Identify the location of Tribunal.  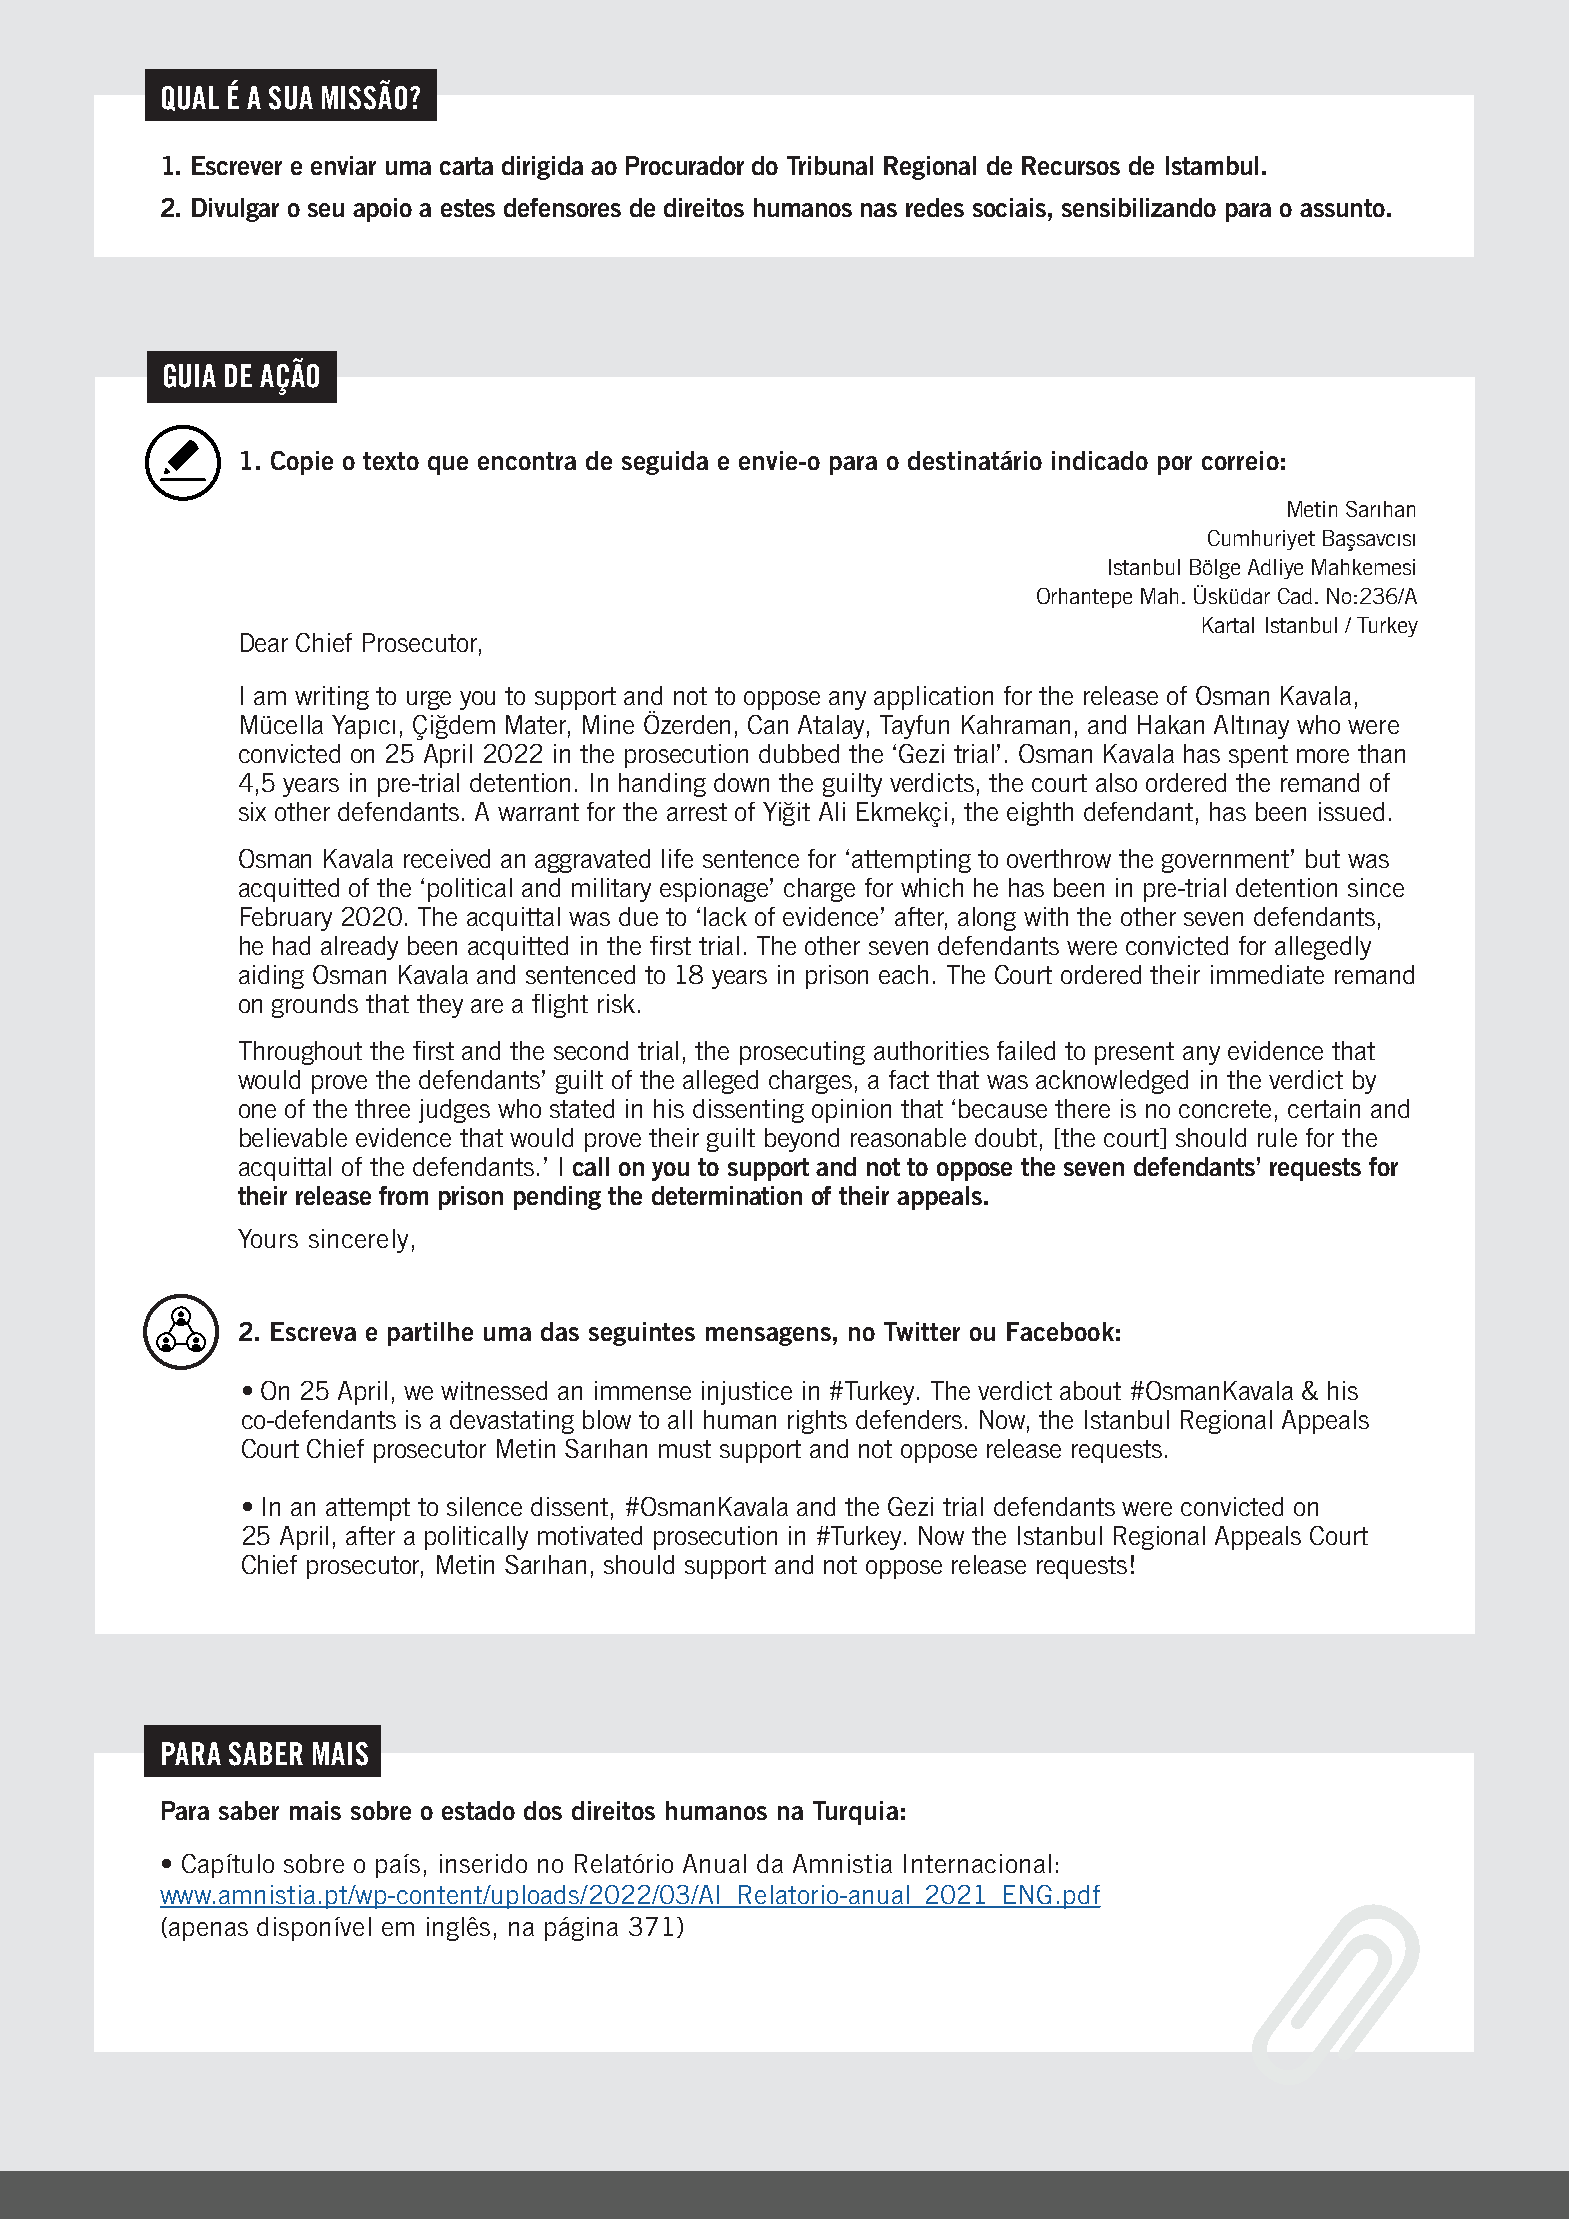
(830, 165).
